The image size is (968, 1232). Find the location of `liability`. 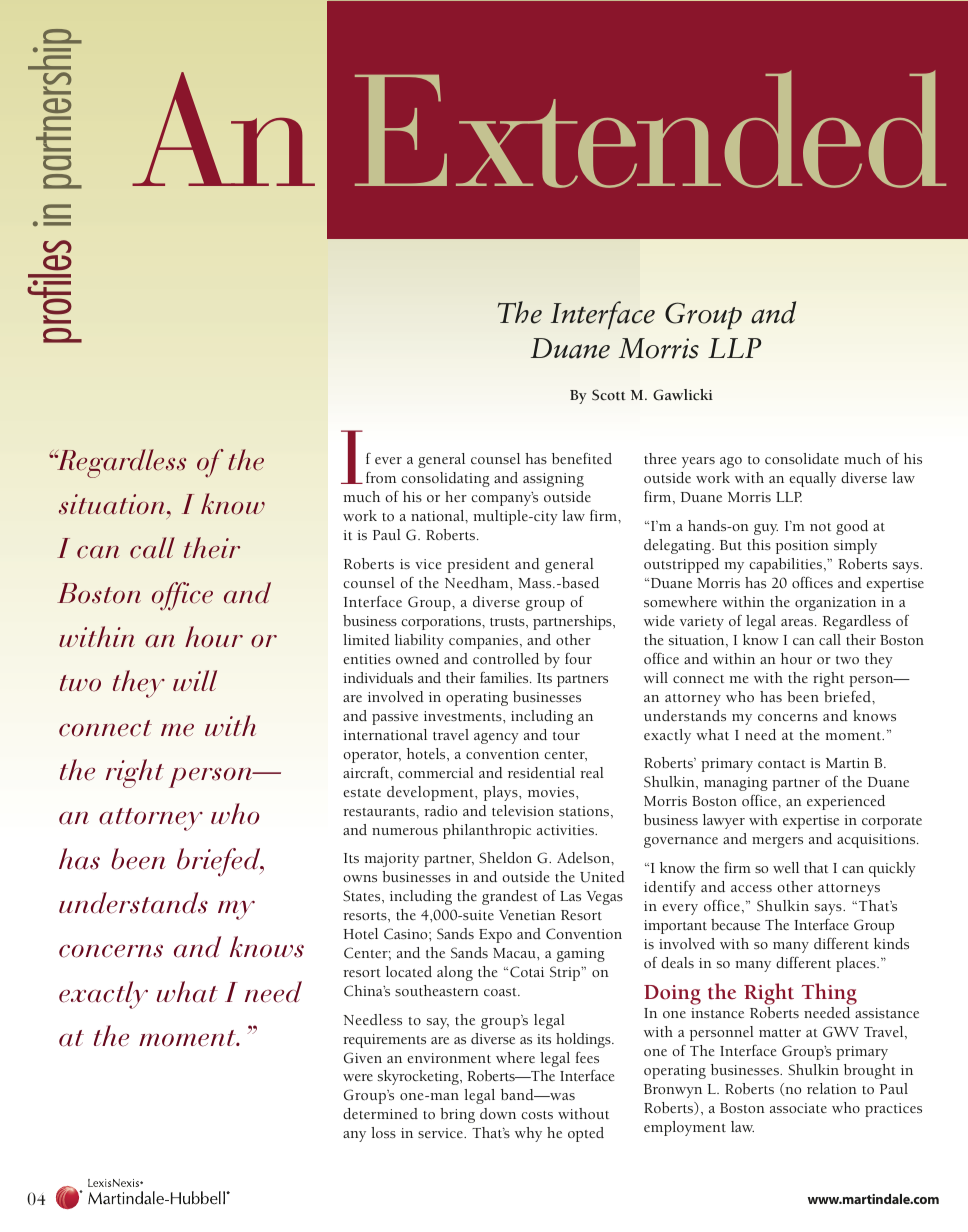

liability is located at coordinates (419, 641).
